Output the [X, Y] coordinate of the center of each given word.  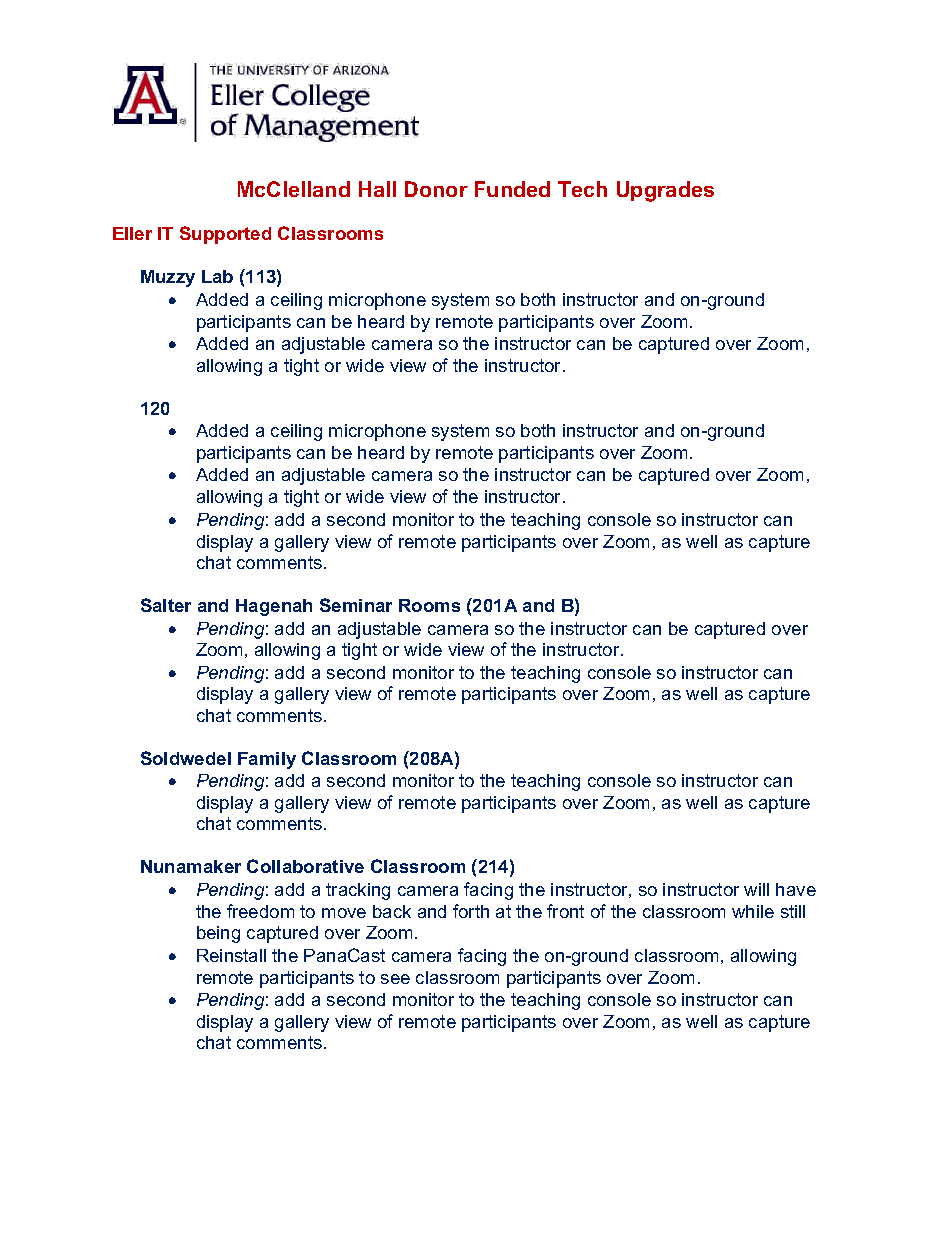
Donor [436, 189]
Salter [166, 605]
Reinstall [231, 955]
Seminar [356, 605]
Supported [225, 235]
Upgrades [665, 191]
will [756, 889]
